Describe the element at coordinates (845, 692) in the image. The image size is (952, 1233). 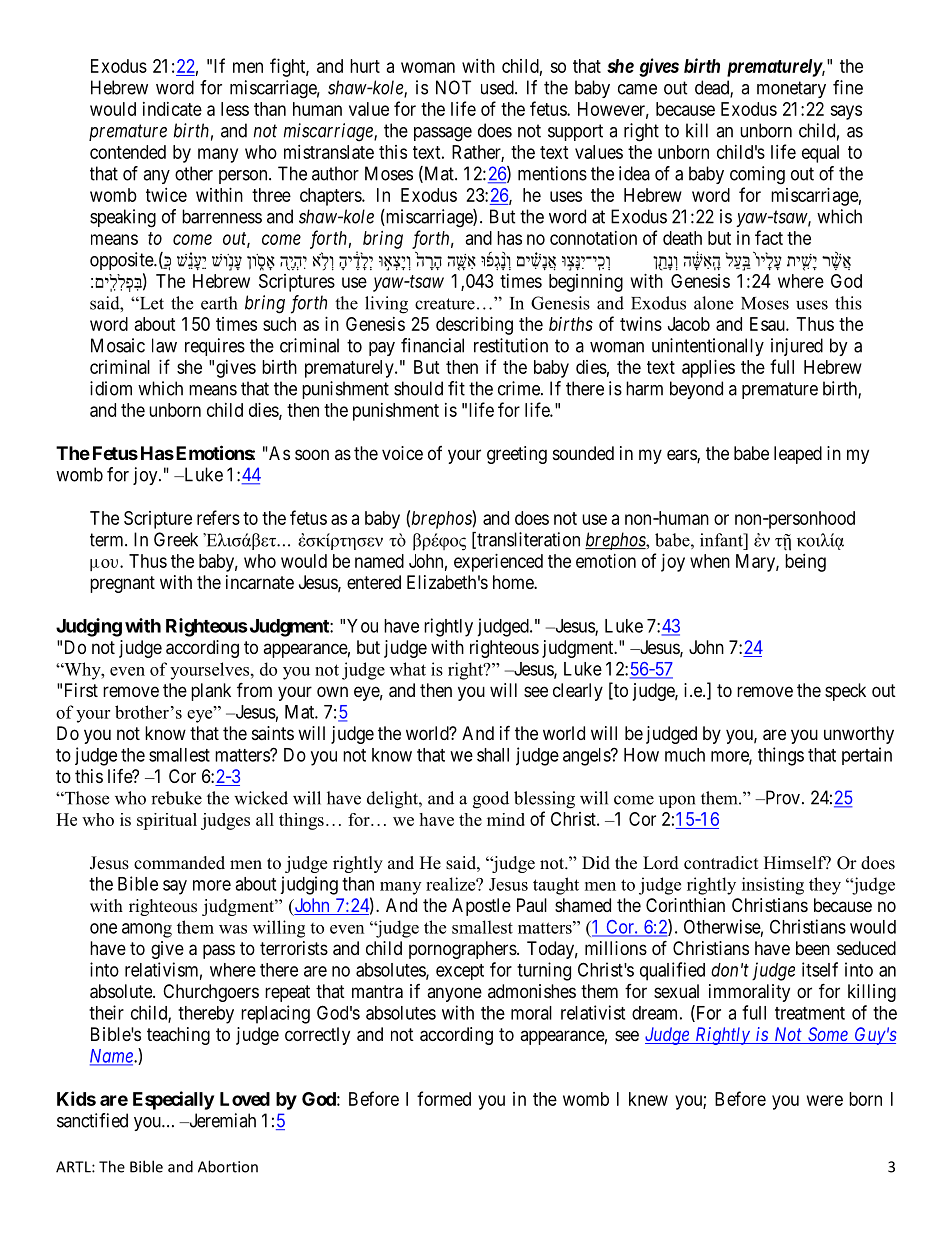
I see `speck` at that location.
